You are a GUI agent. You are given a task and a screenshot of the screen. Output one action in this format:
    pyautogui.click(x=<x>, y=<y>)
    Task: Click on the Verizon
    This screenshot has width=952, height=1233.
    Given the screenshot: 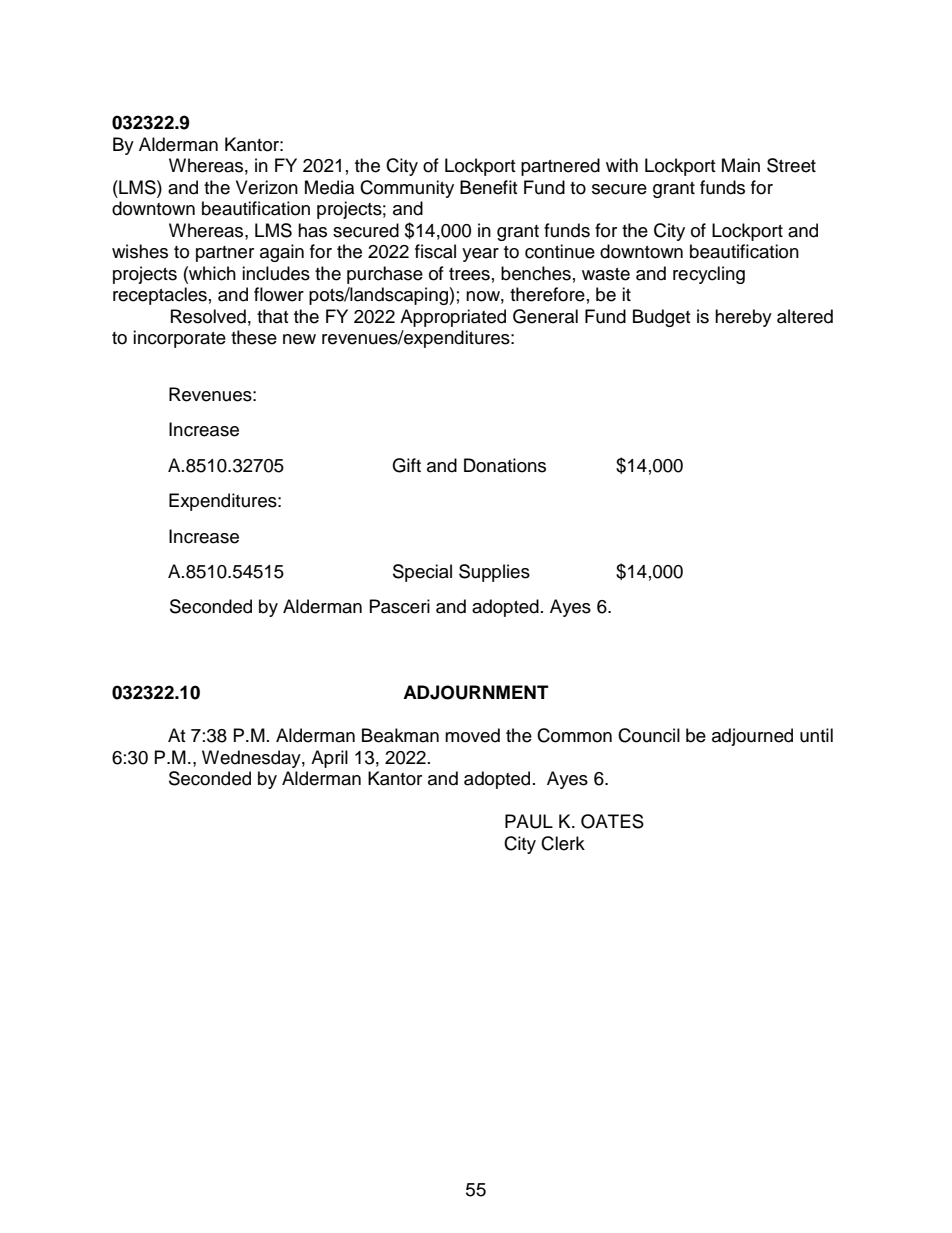 What is the action you would take?
    pyautogui.click(x=267, y=187)
